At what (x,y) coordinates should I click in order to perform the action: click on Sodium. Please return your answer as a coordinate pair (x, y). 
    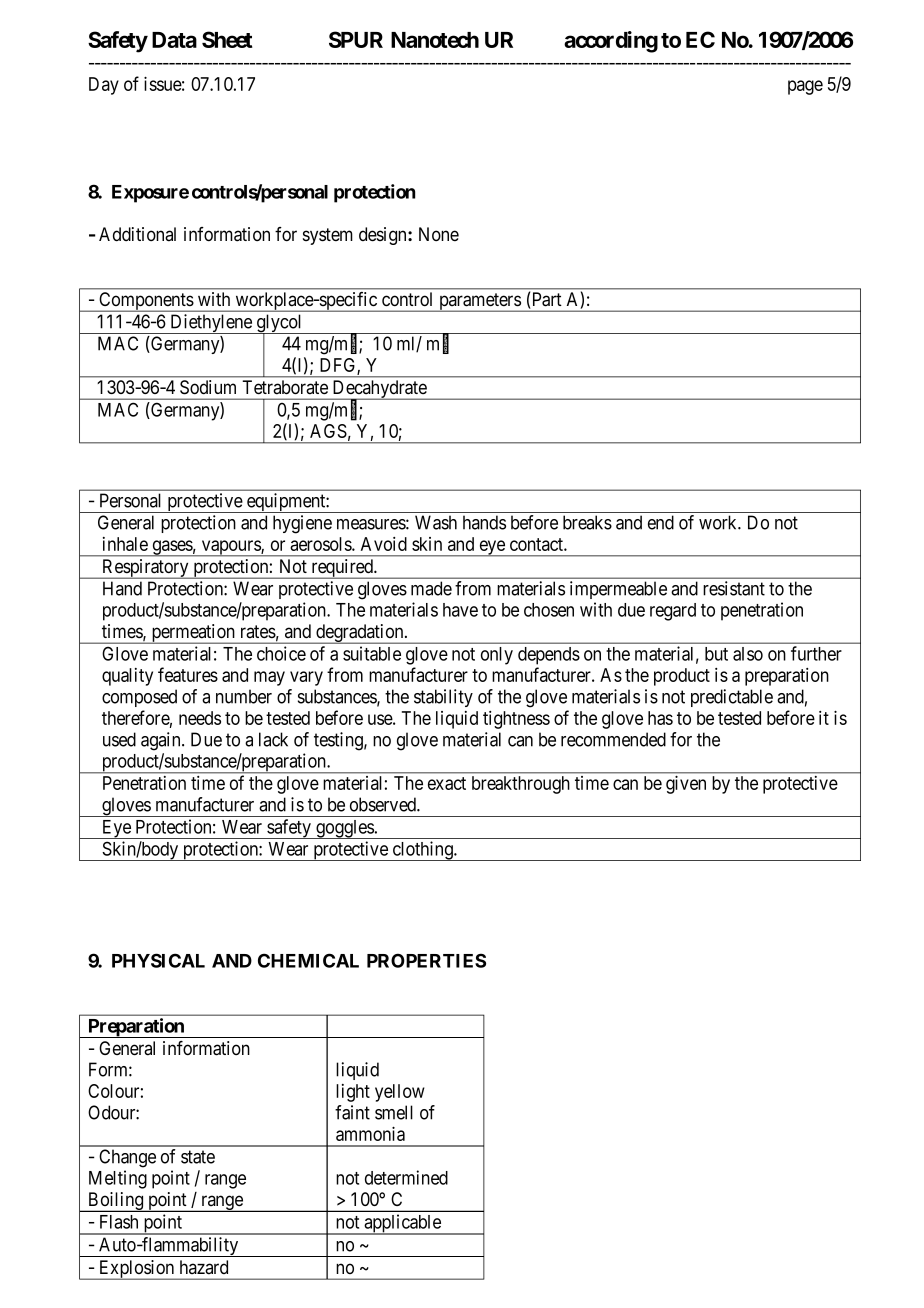
    Looking at the image, I should click on (208, 387).
